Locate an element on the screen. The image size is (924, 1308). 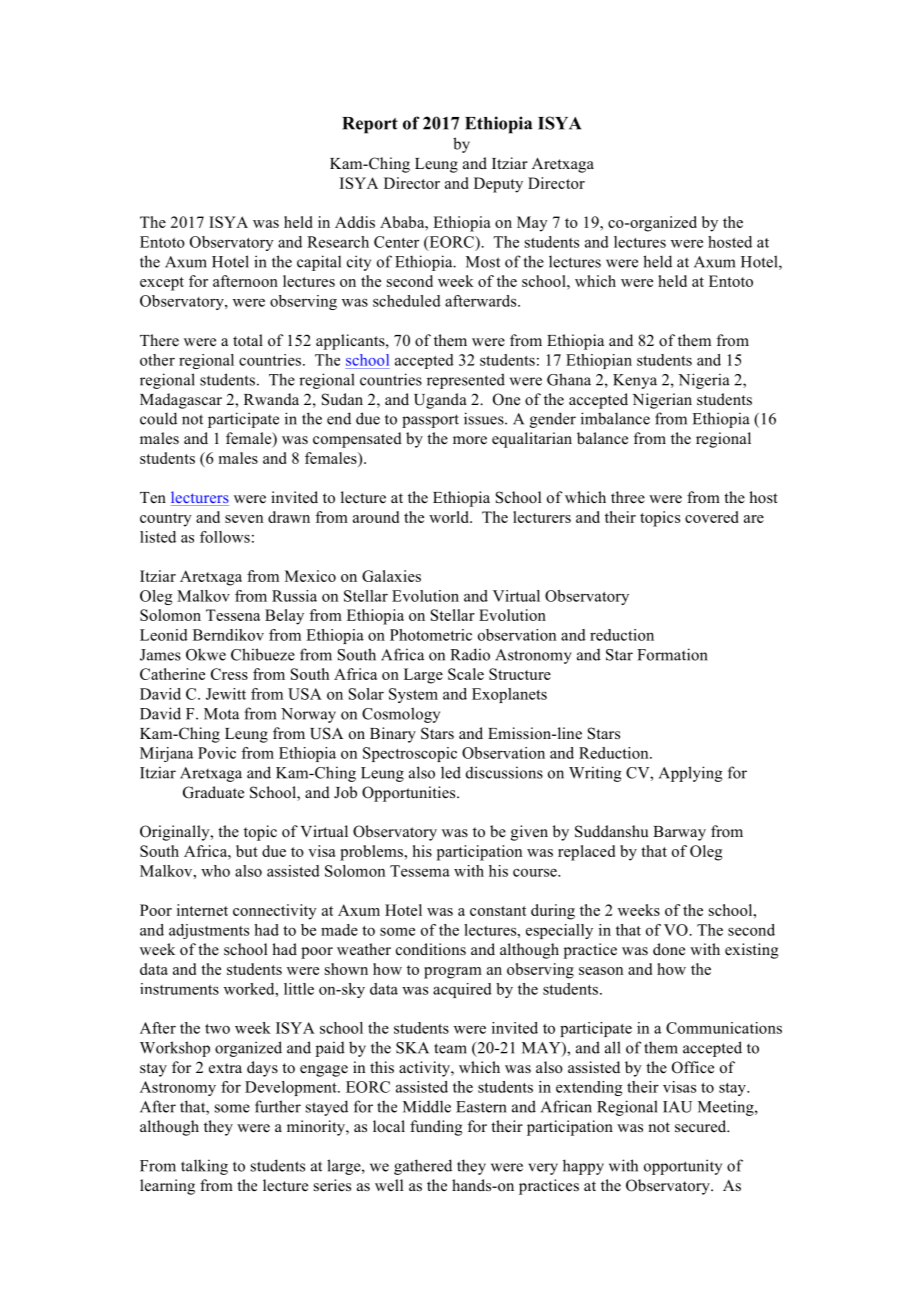
opportunity is located at coordinates (683, 1167).
